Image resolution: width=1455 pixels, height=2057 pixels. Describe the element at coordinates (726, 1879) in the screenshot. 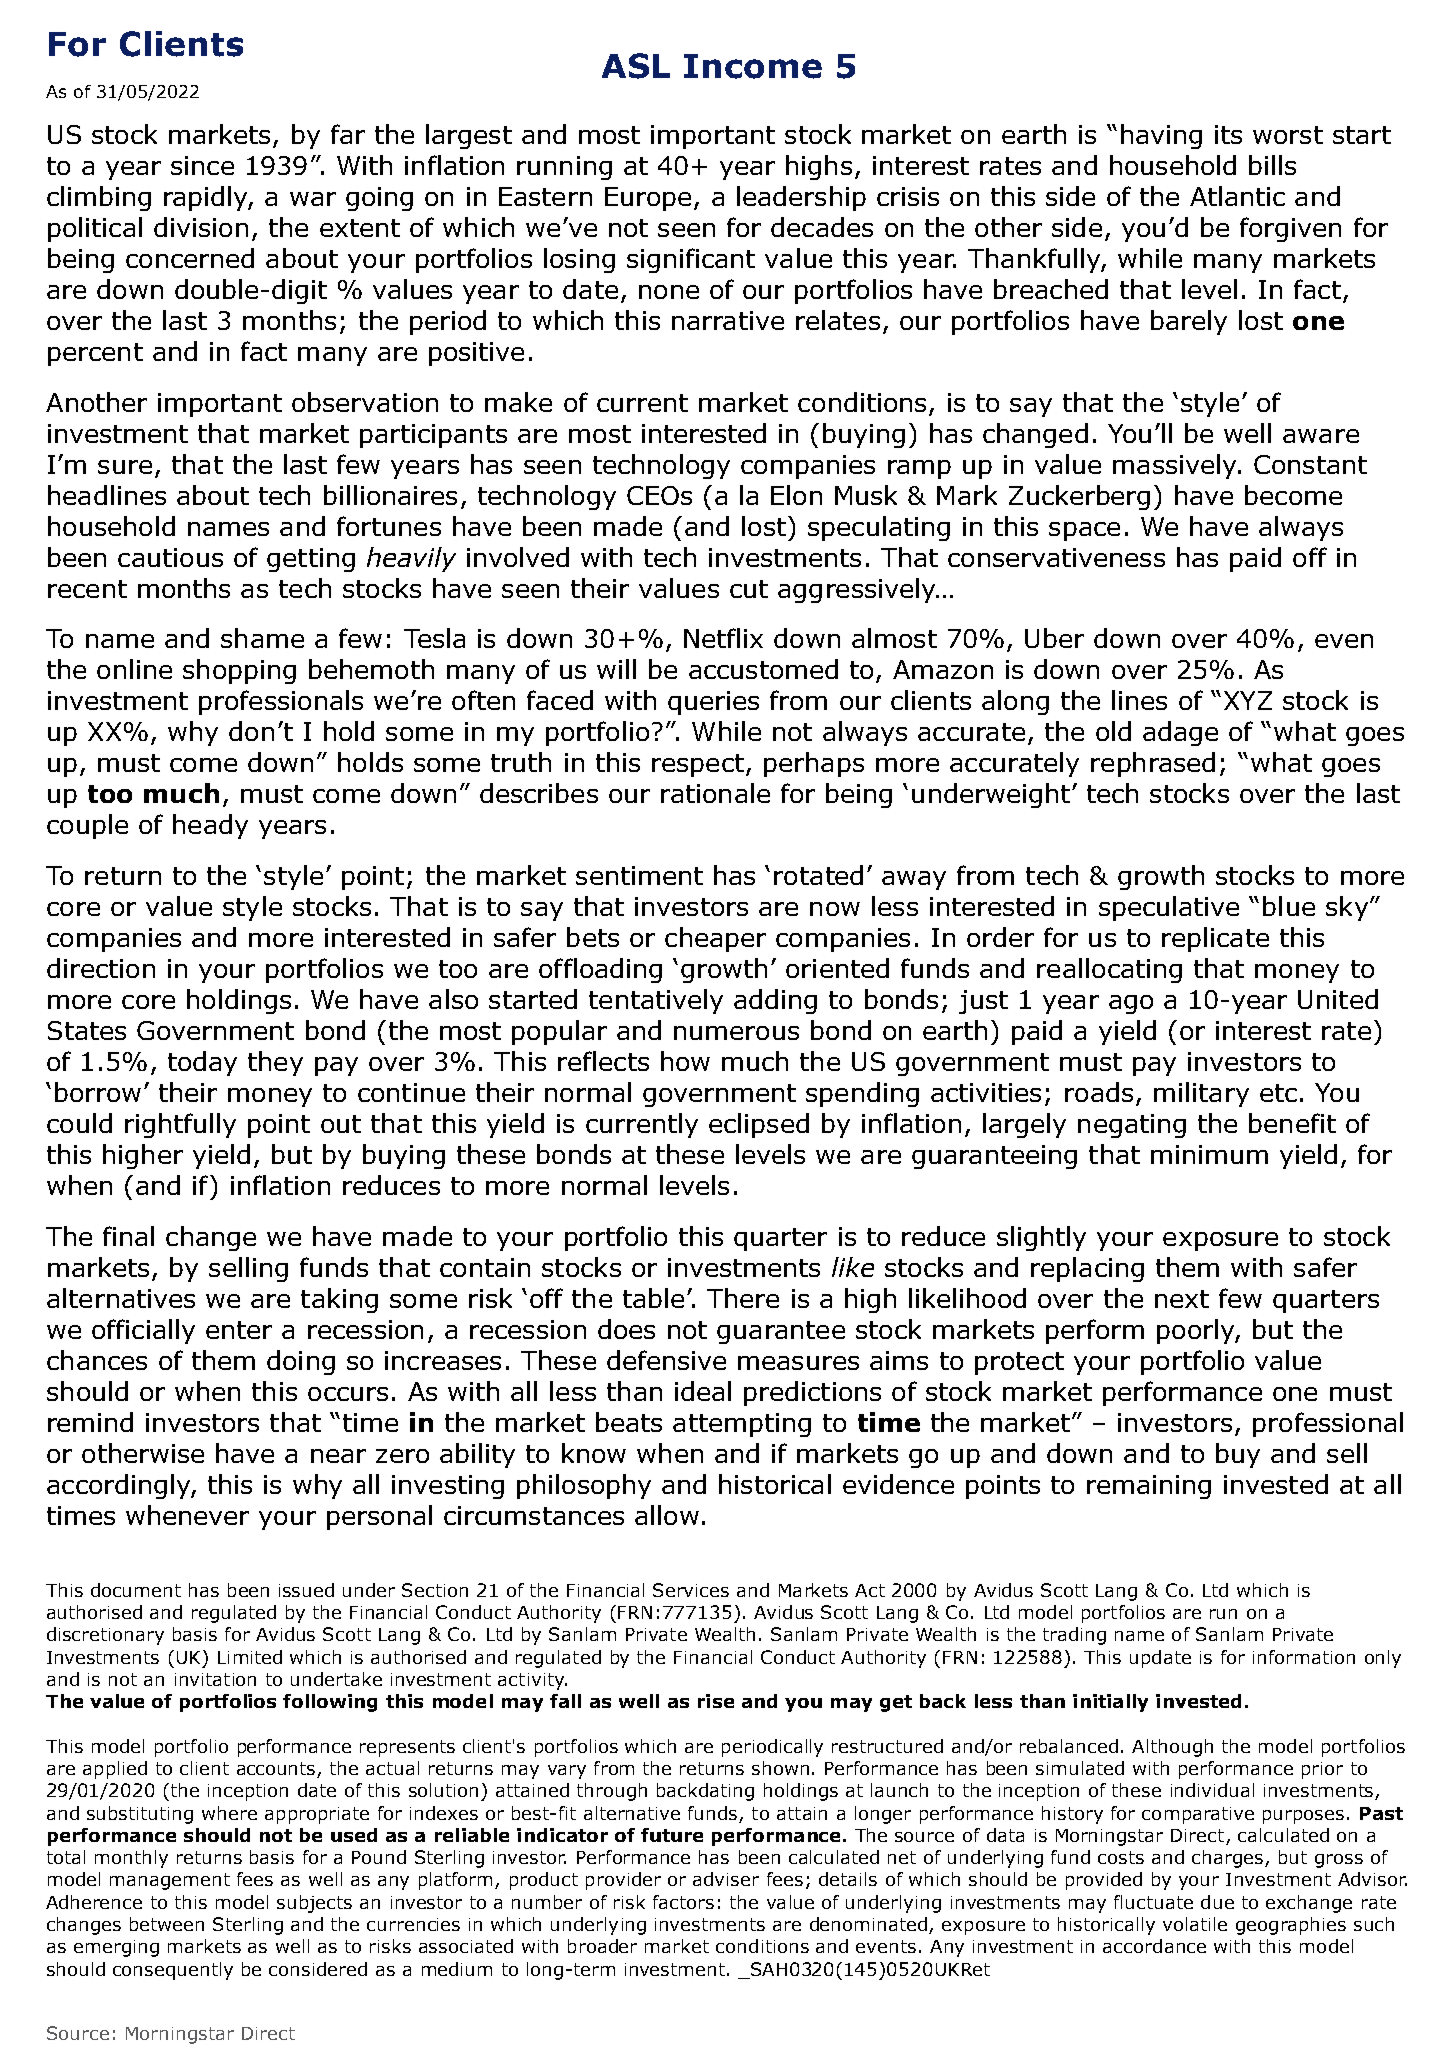

I see `adviser` at that location.
